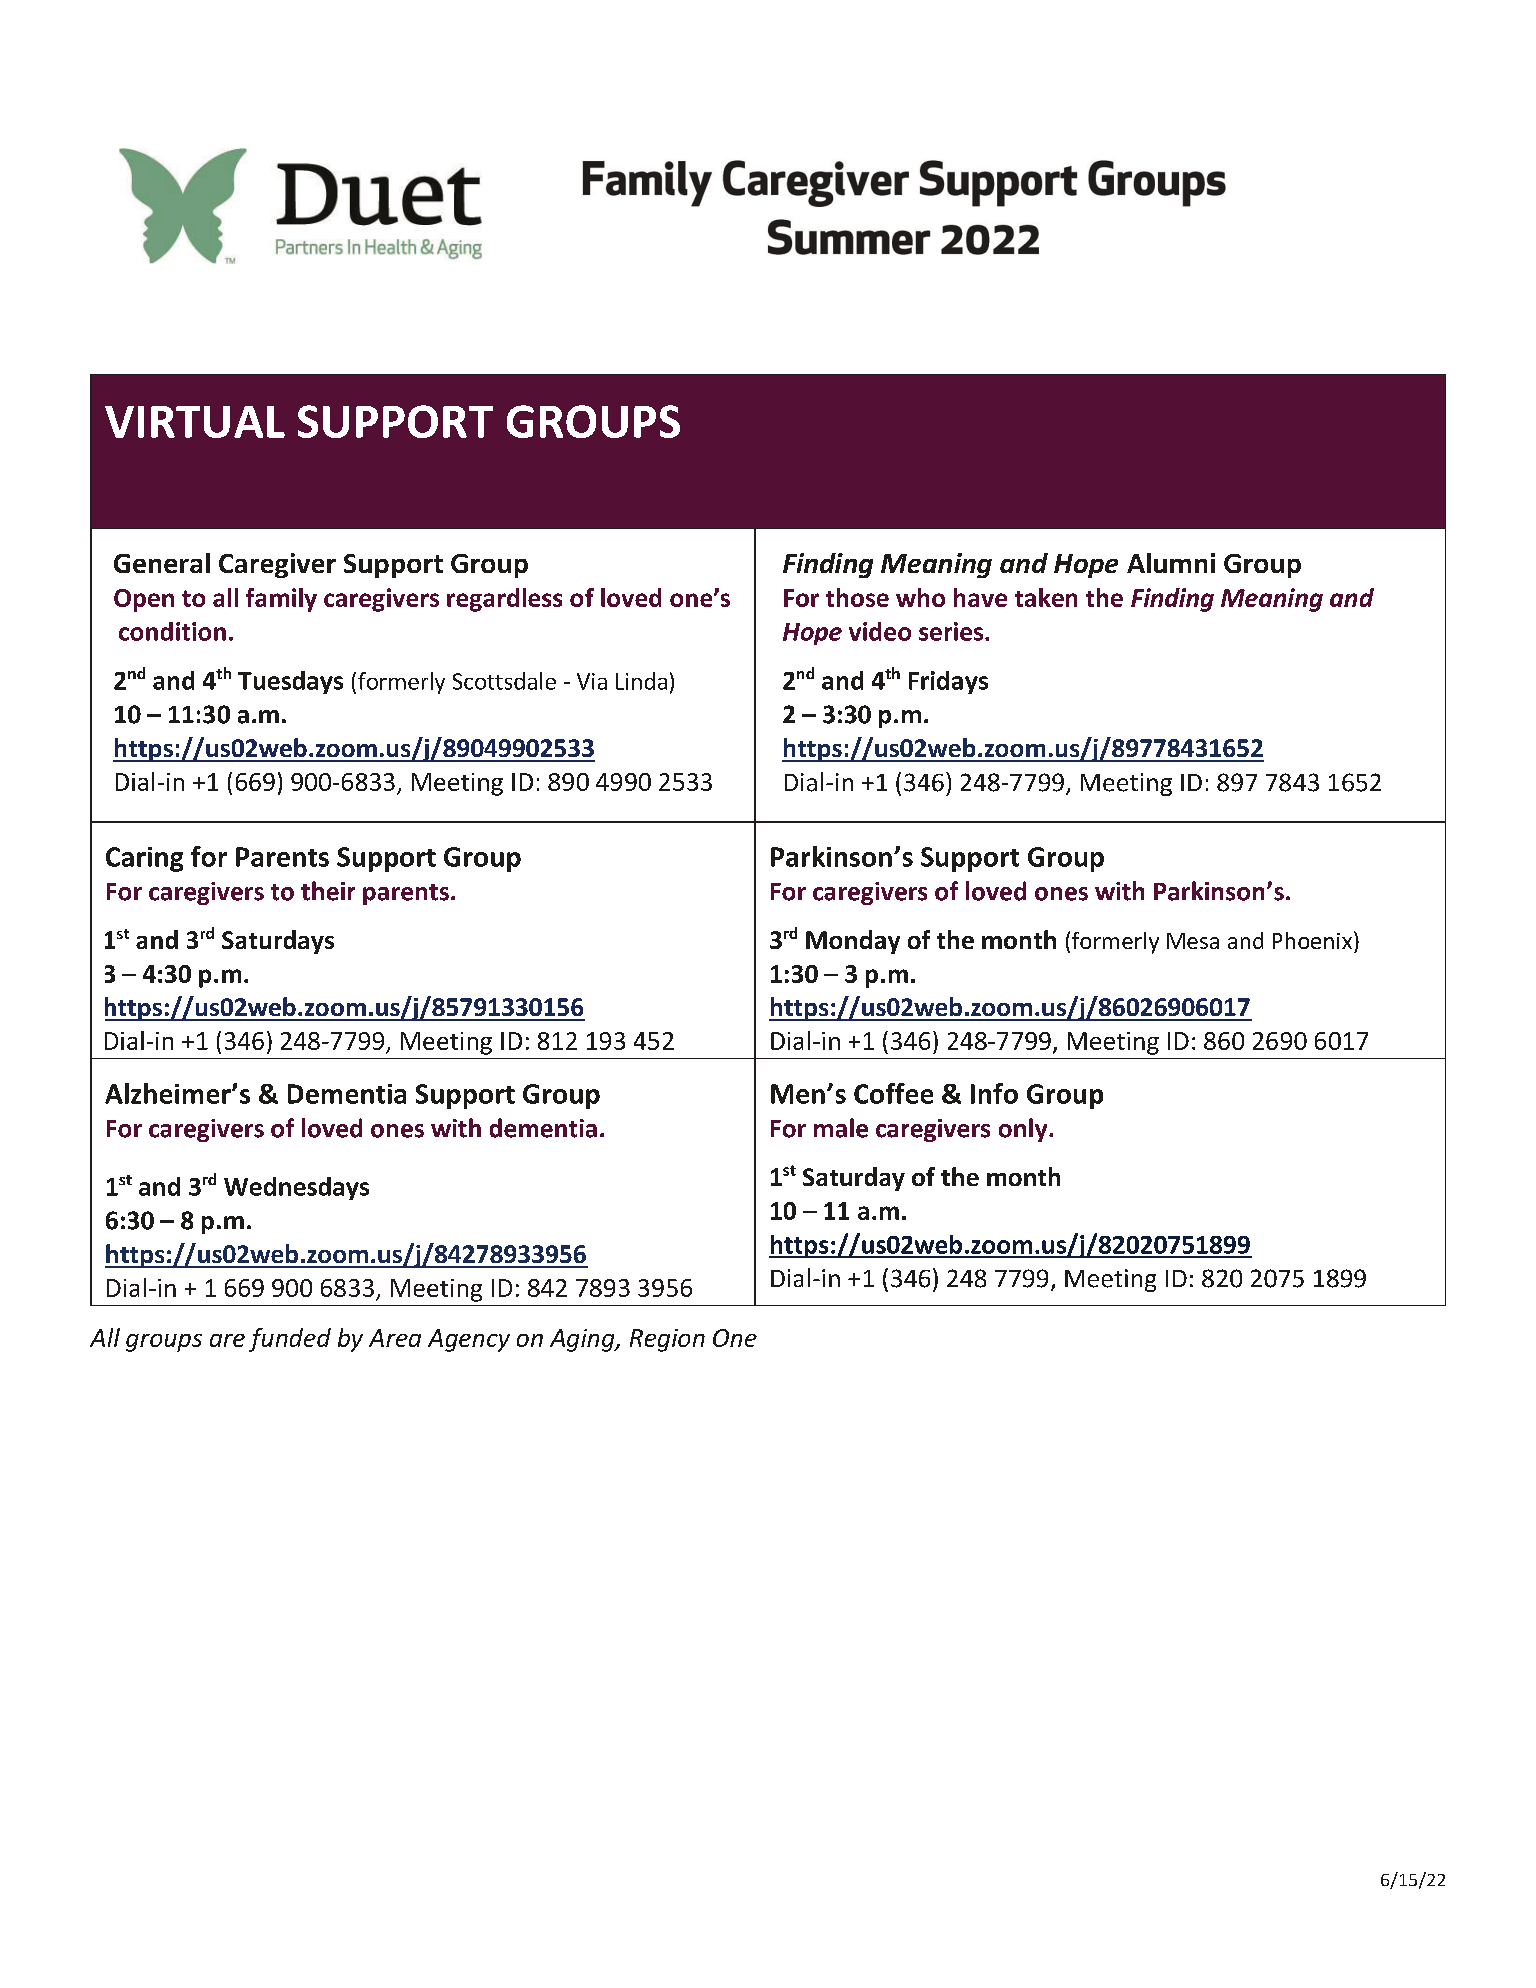  I want to click on funded, so click(290, 1340).
